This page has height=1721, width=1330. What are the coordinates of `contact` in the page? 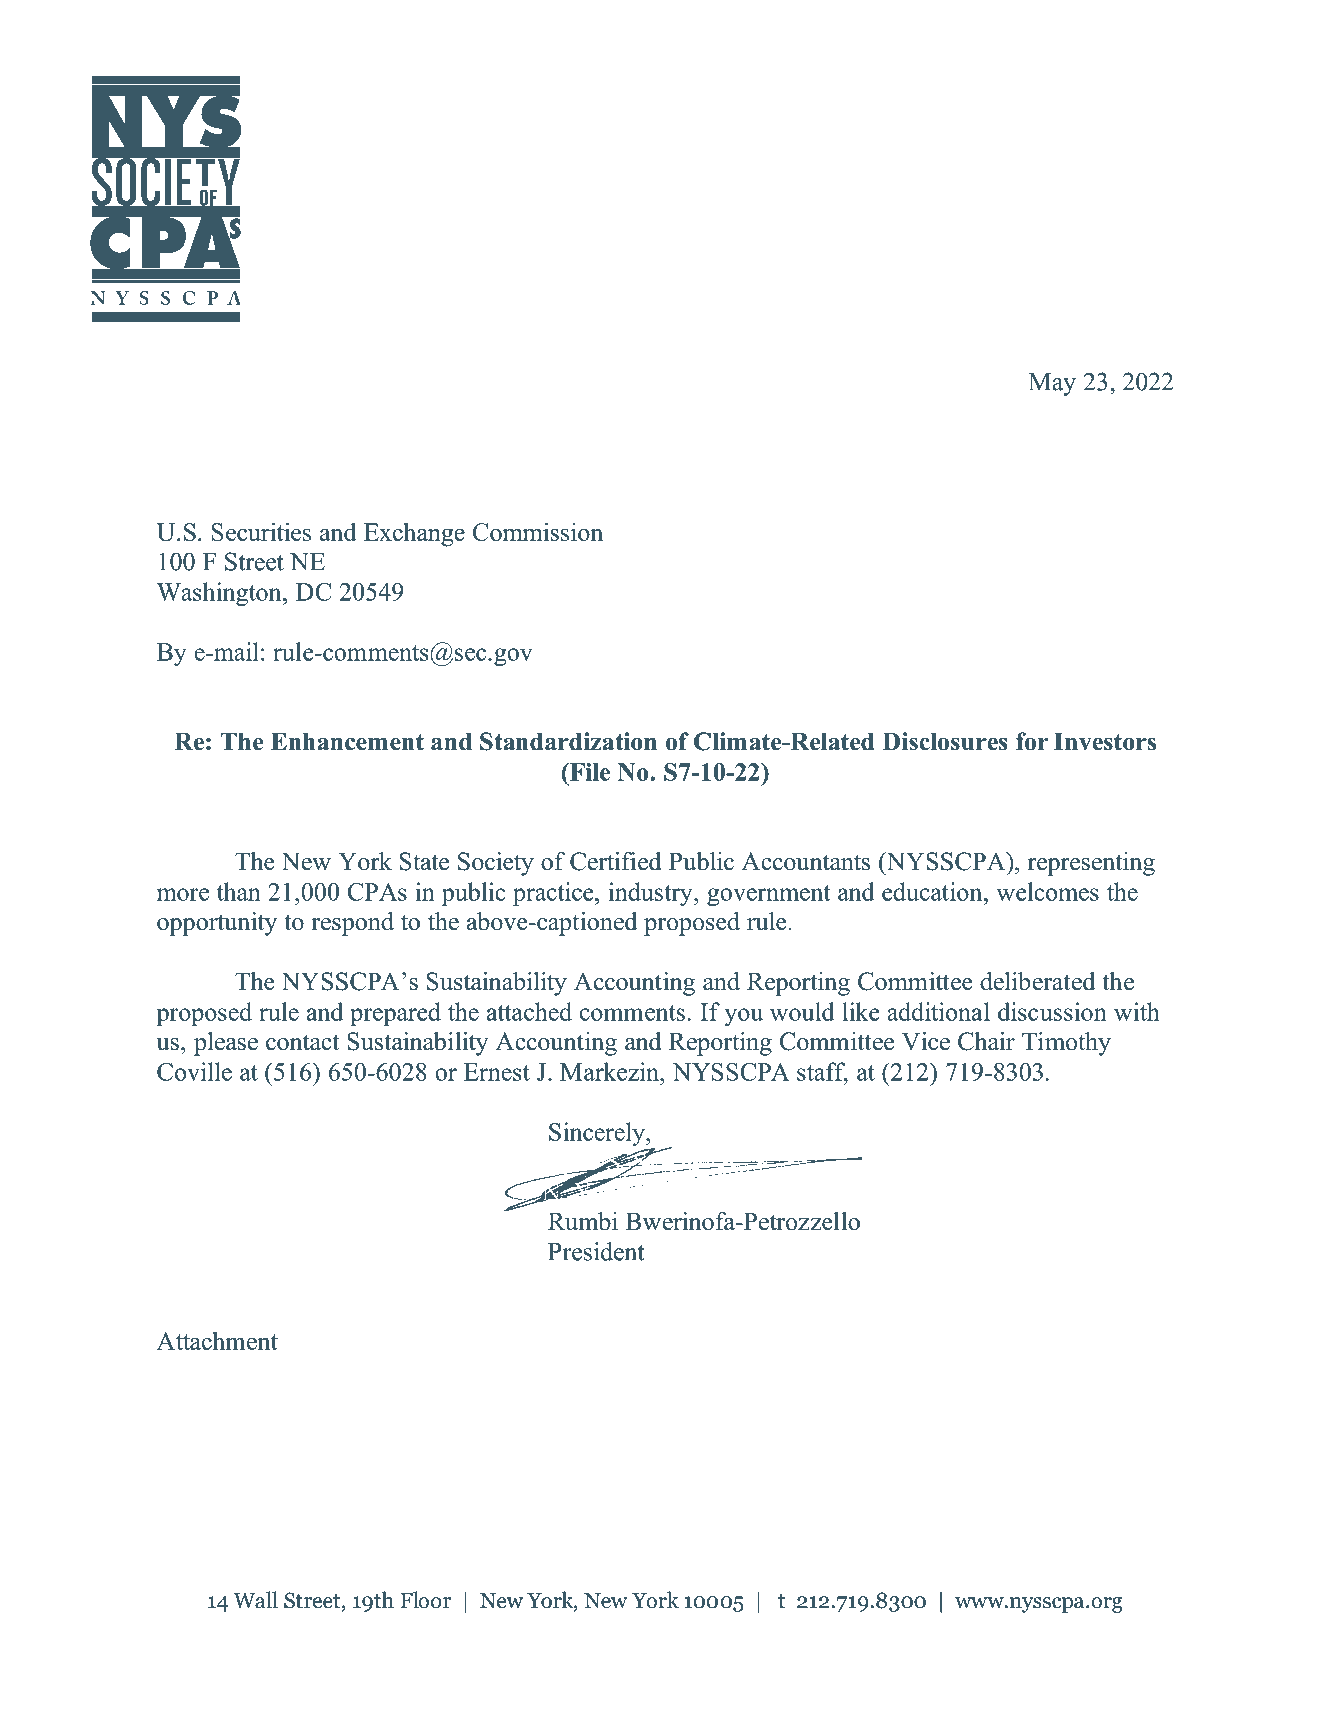 It's located at (302, 1042).
